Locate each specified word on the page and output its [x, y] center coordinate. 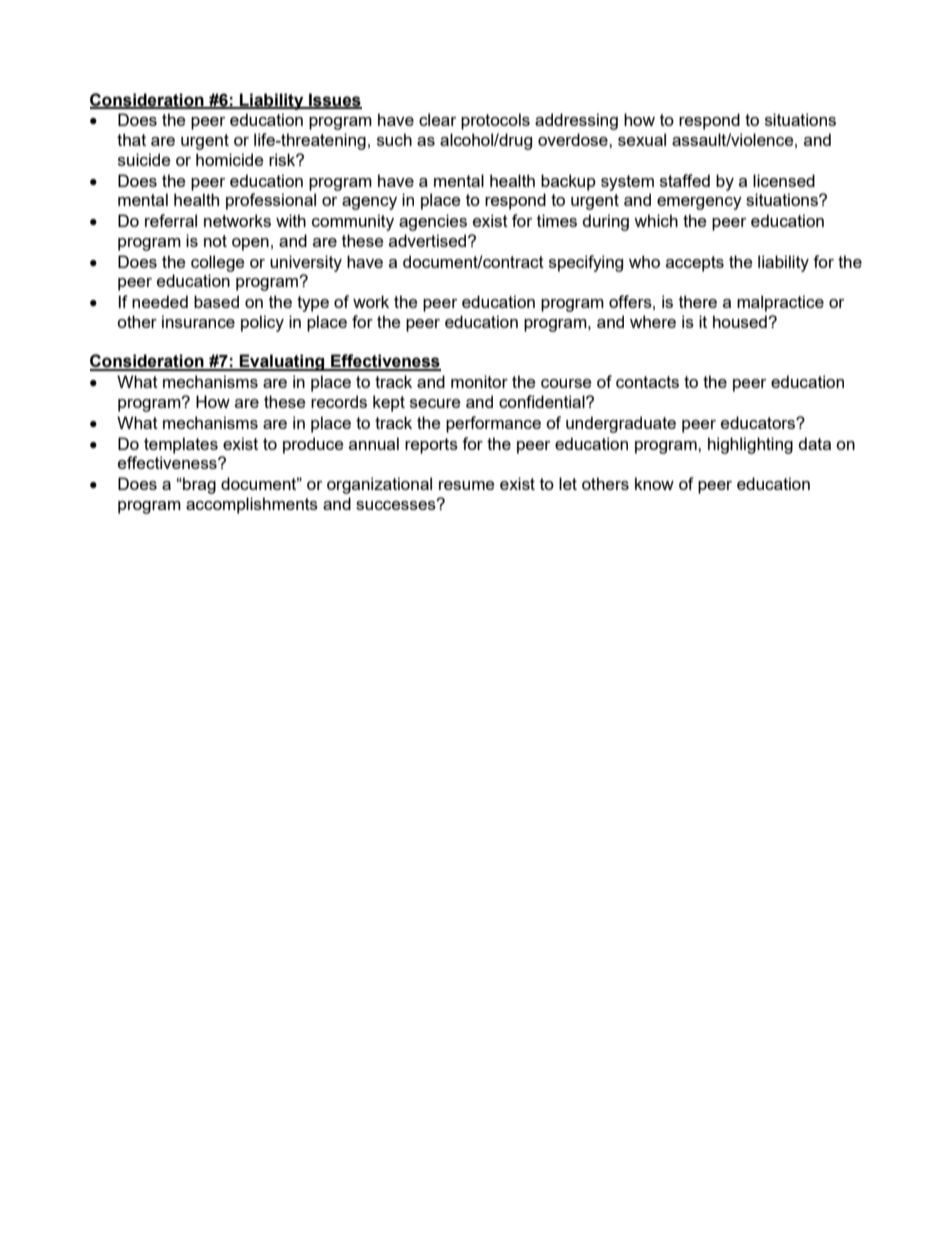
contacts [647, 382]
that [131, 139]
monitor [479, 381]
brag [198, 485]
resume [466, 485]
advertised [429, 240]
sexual [642, 139]
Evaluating [282, 362]
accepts [695, 264]
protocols [495, 121]
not [215, 241]
